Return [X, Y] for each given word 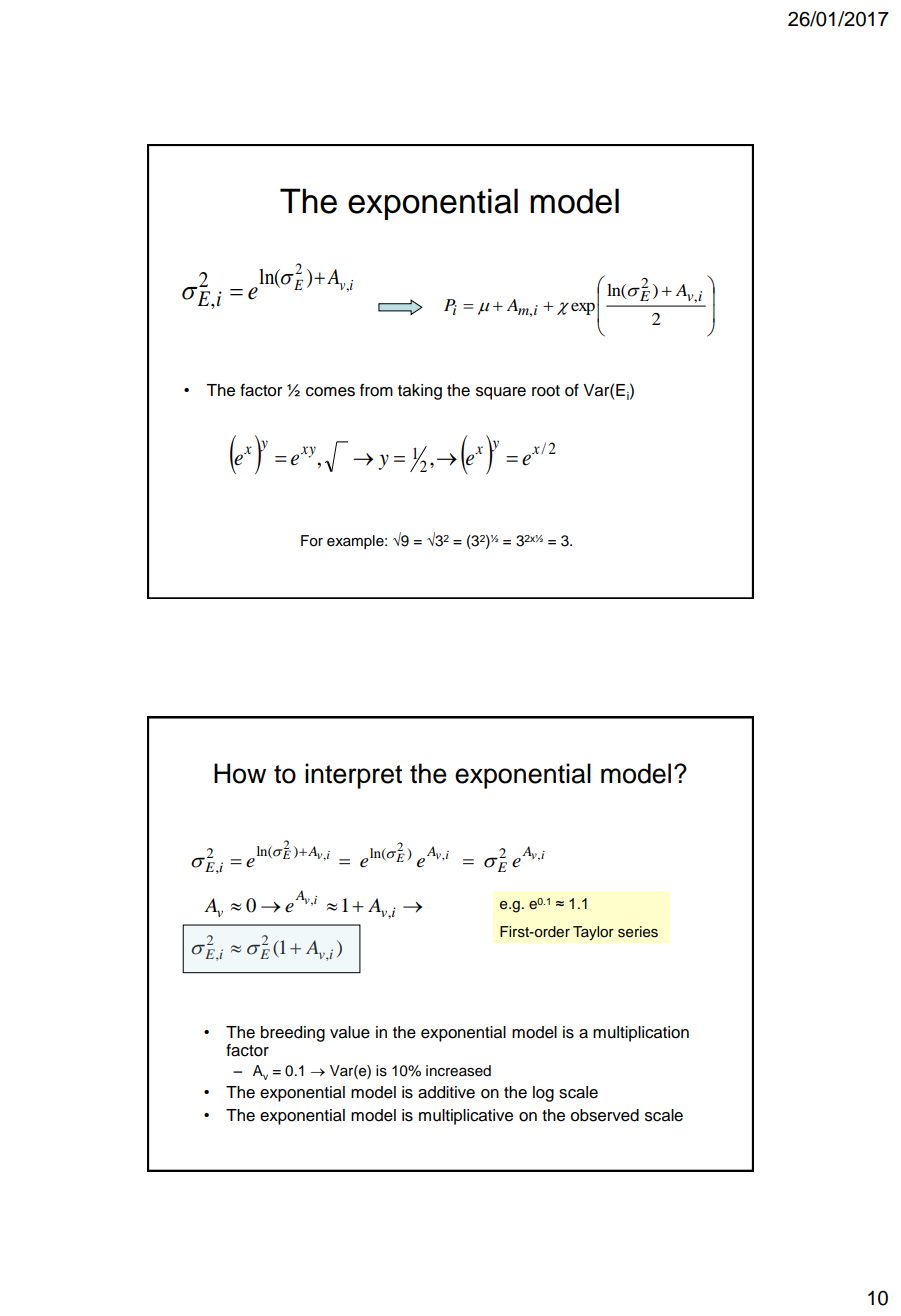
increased [458, 1071]
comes [330, 392]
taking [420, 392]
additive [446, 1092]
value [350, 1032]
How [240, 773]
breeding [293, 1034]
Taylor [593, 933]
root [546, 391]
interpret [353, 776]
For [312, 541]
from [376, 390]
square [501, 393]
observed [605, 1115]
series [638, 932]
